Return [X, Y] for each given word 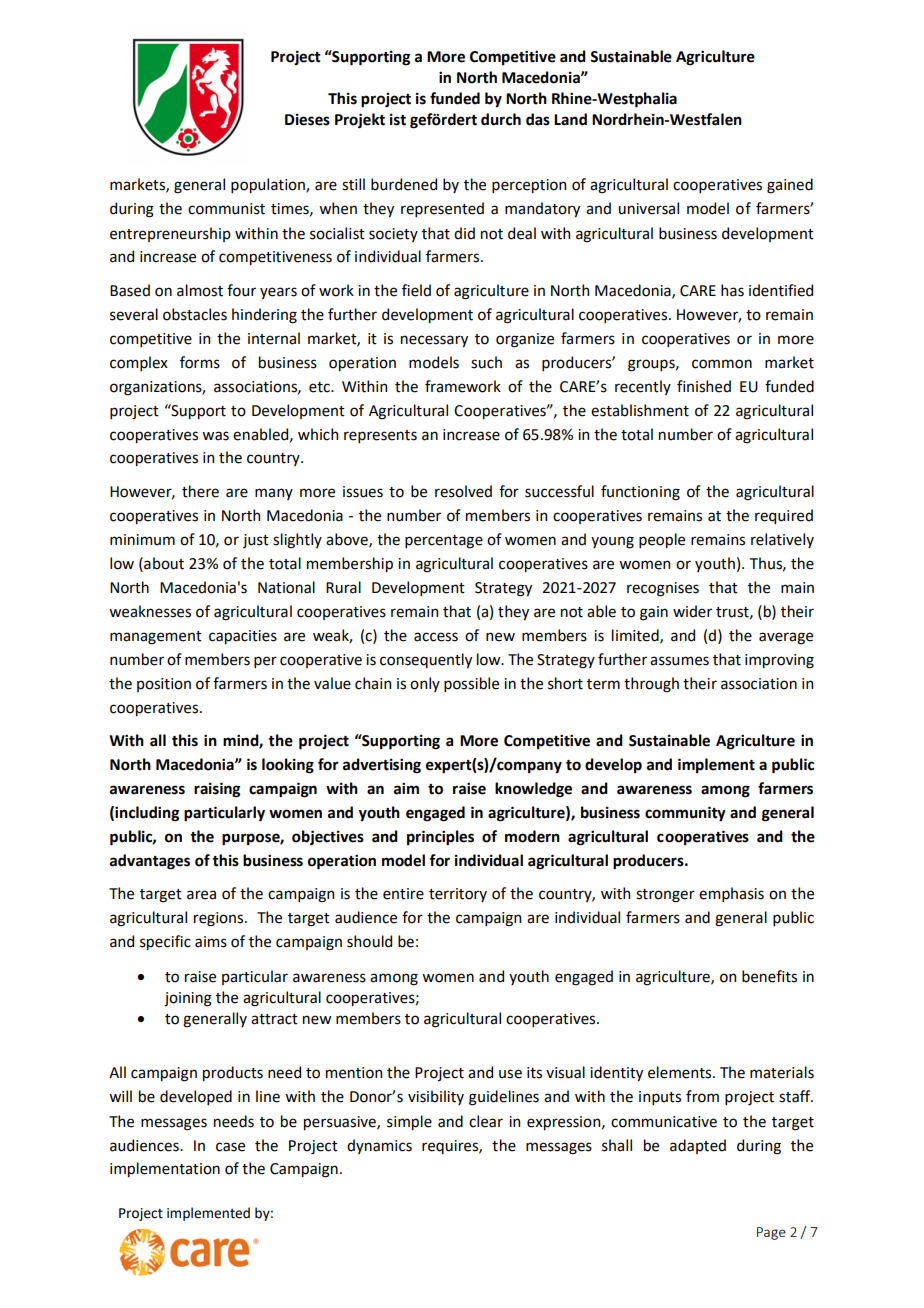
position [164, 685]
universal [648, 208]
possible [471, 684]
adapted [698, 1146]
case [230, 1147]
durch [501, 119]
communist [226, 209]
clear [486, 1121]
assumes [679, 661]
